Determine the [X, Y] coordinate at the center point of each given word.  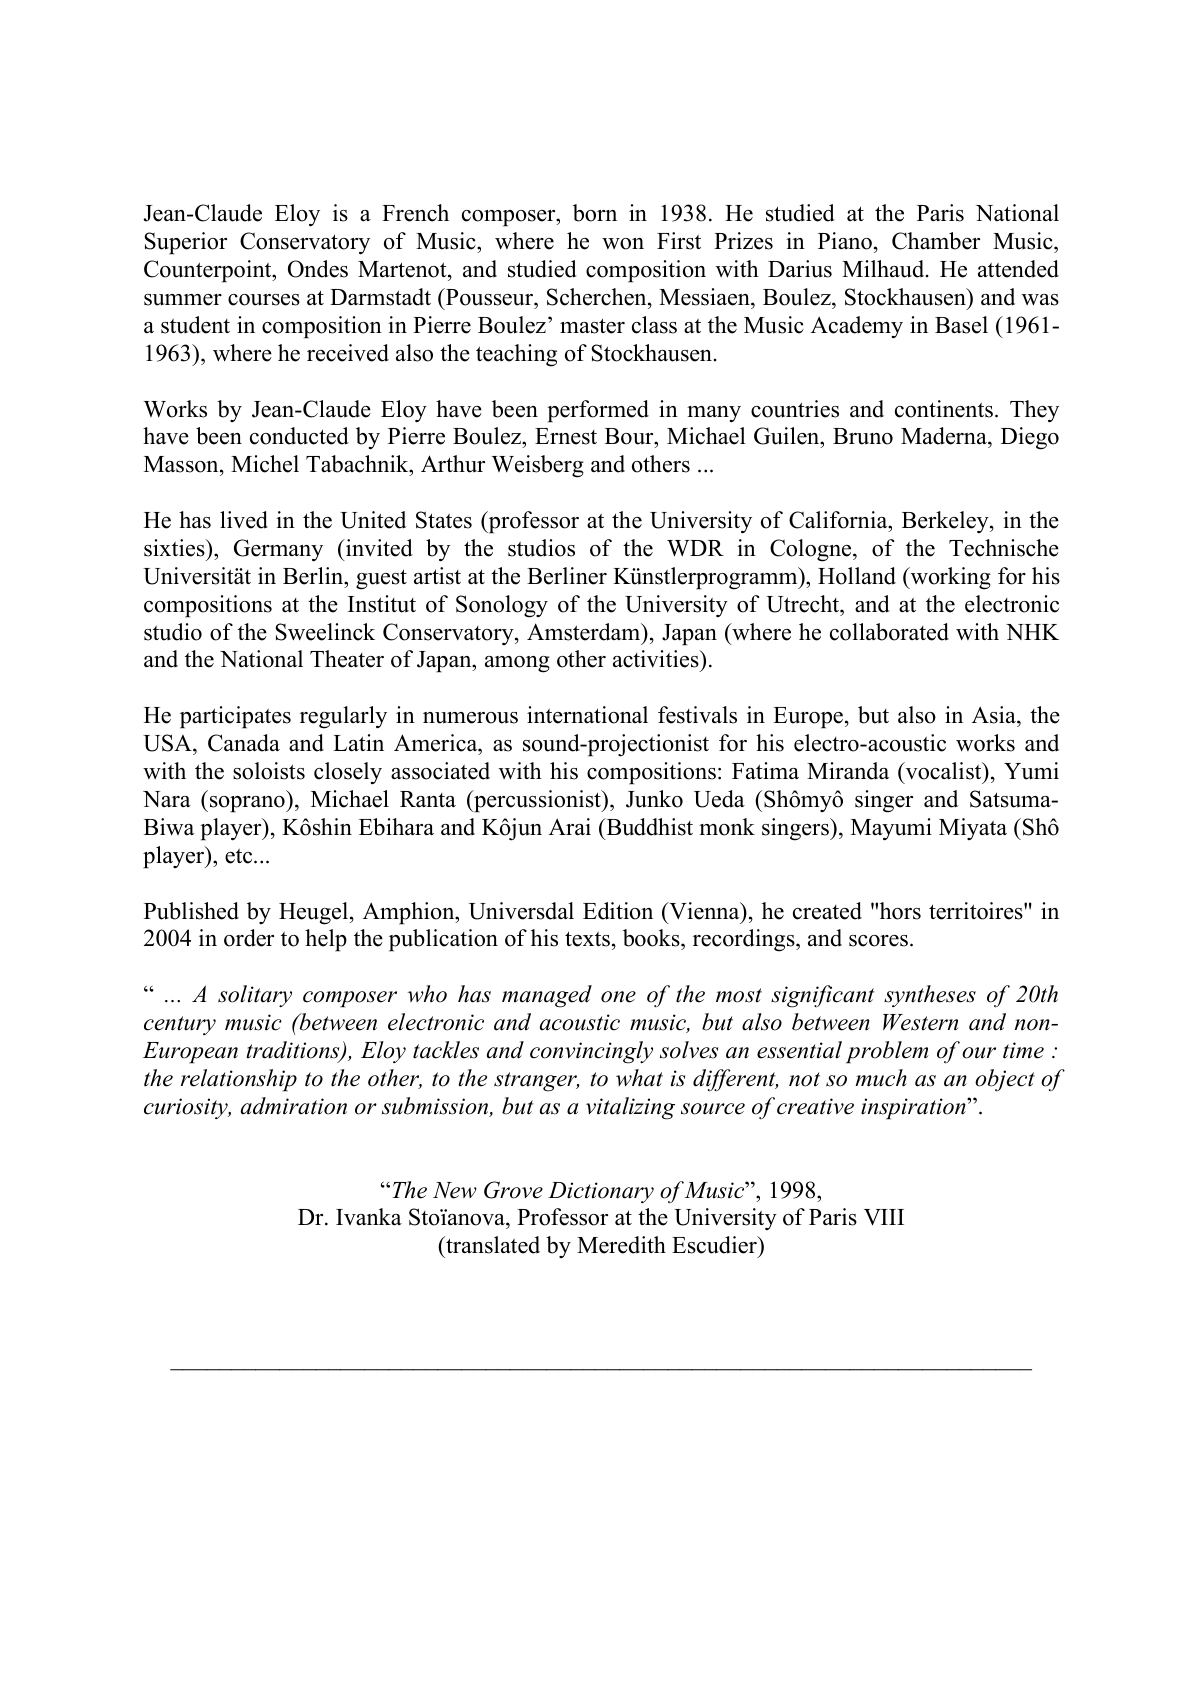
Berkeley [946, 522]
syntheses [930, 996]
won [623, 244]
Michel [265, 464]
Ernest [566, 436]
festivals [697, 715]
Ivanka [369, 1216]
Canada [244, 743]
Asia [995, 715]
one [618, 997]
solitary [255, 996]
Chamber [936, 241]
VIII [884, 1217]
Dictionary [601, 1192]
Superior [185, 243]
